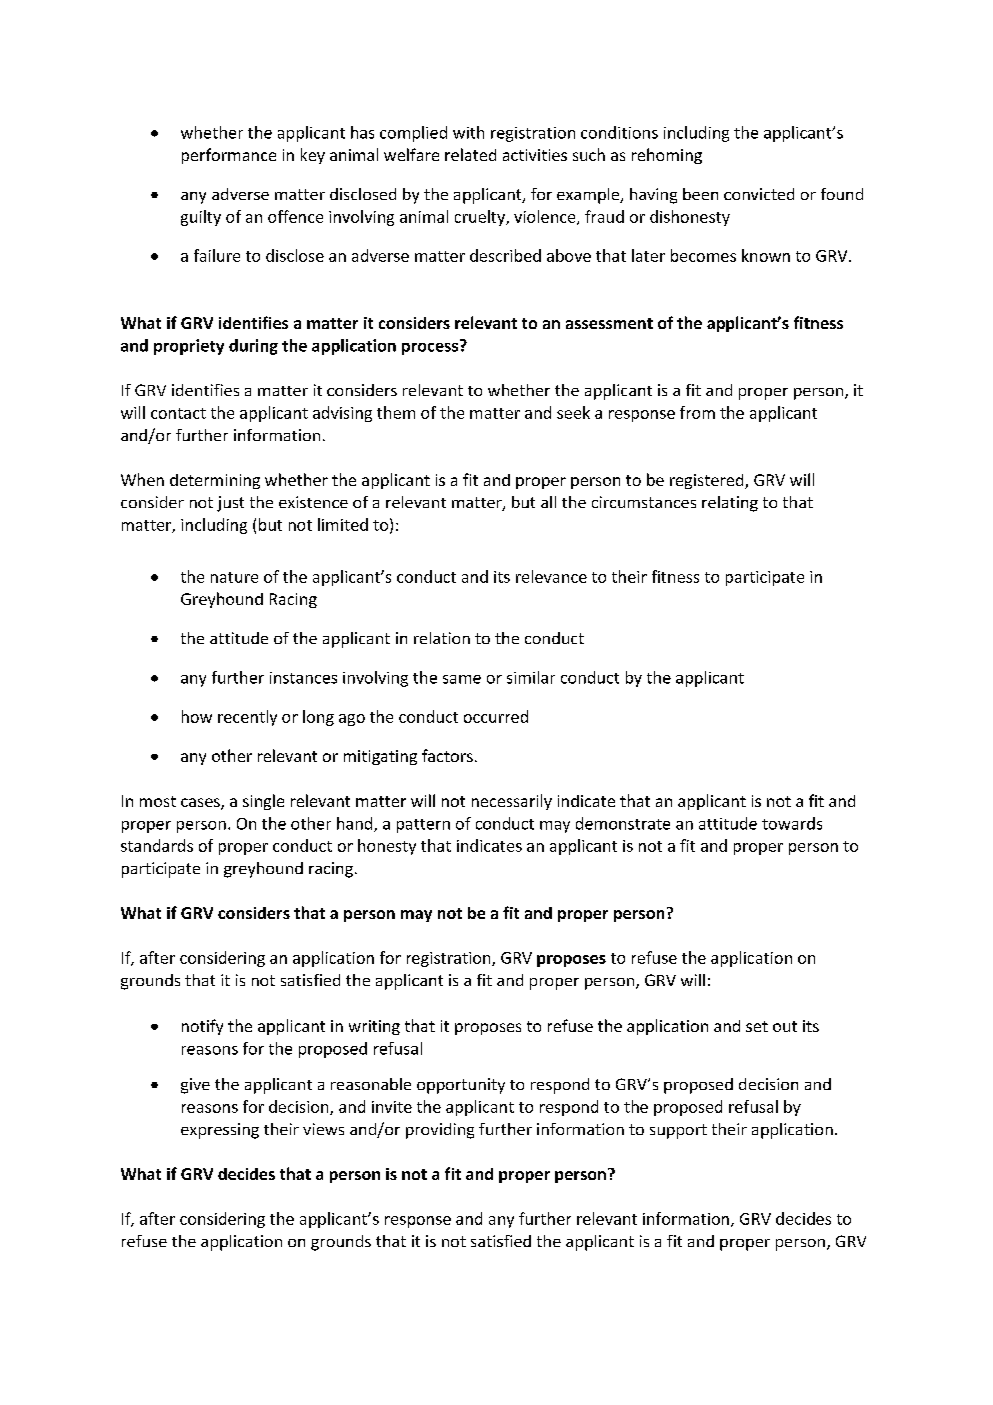 Image resolution: width=993 pixels, height=1405 pixels. What do you see at coordinates (759, 194) in the image?
I see `convicted` at bounding box center [759, 194].
